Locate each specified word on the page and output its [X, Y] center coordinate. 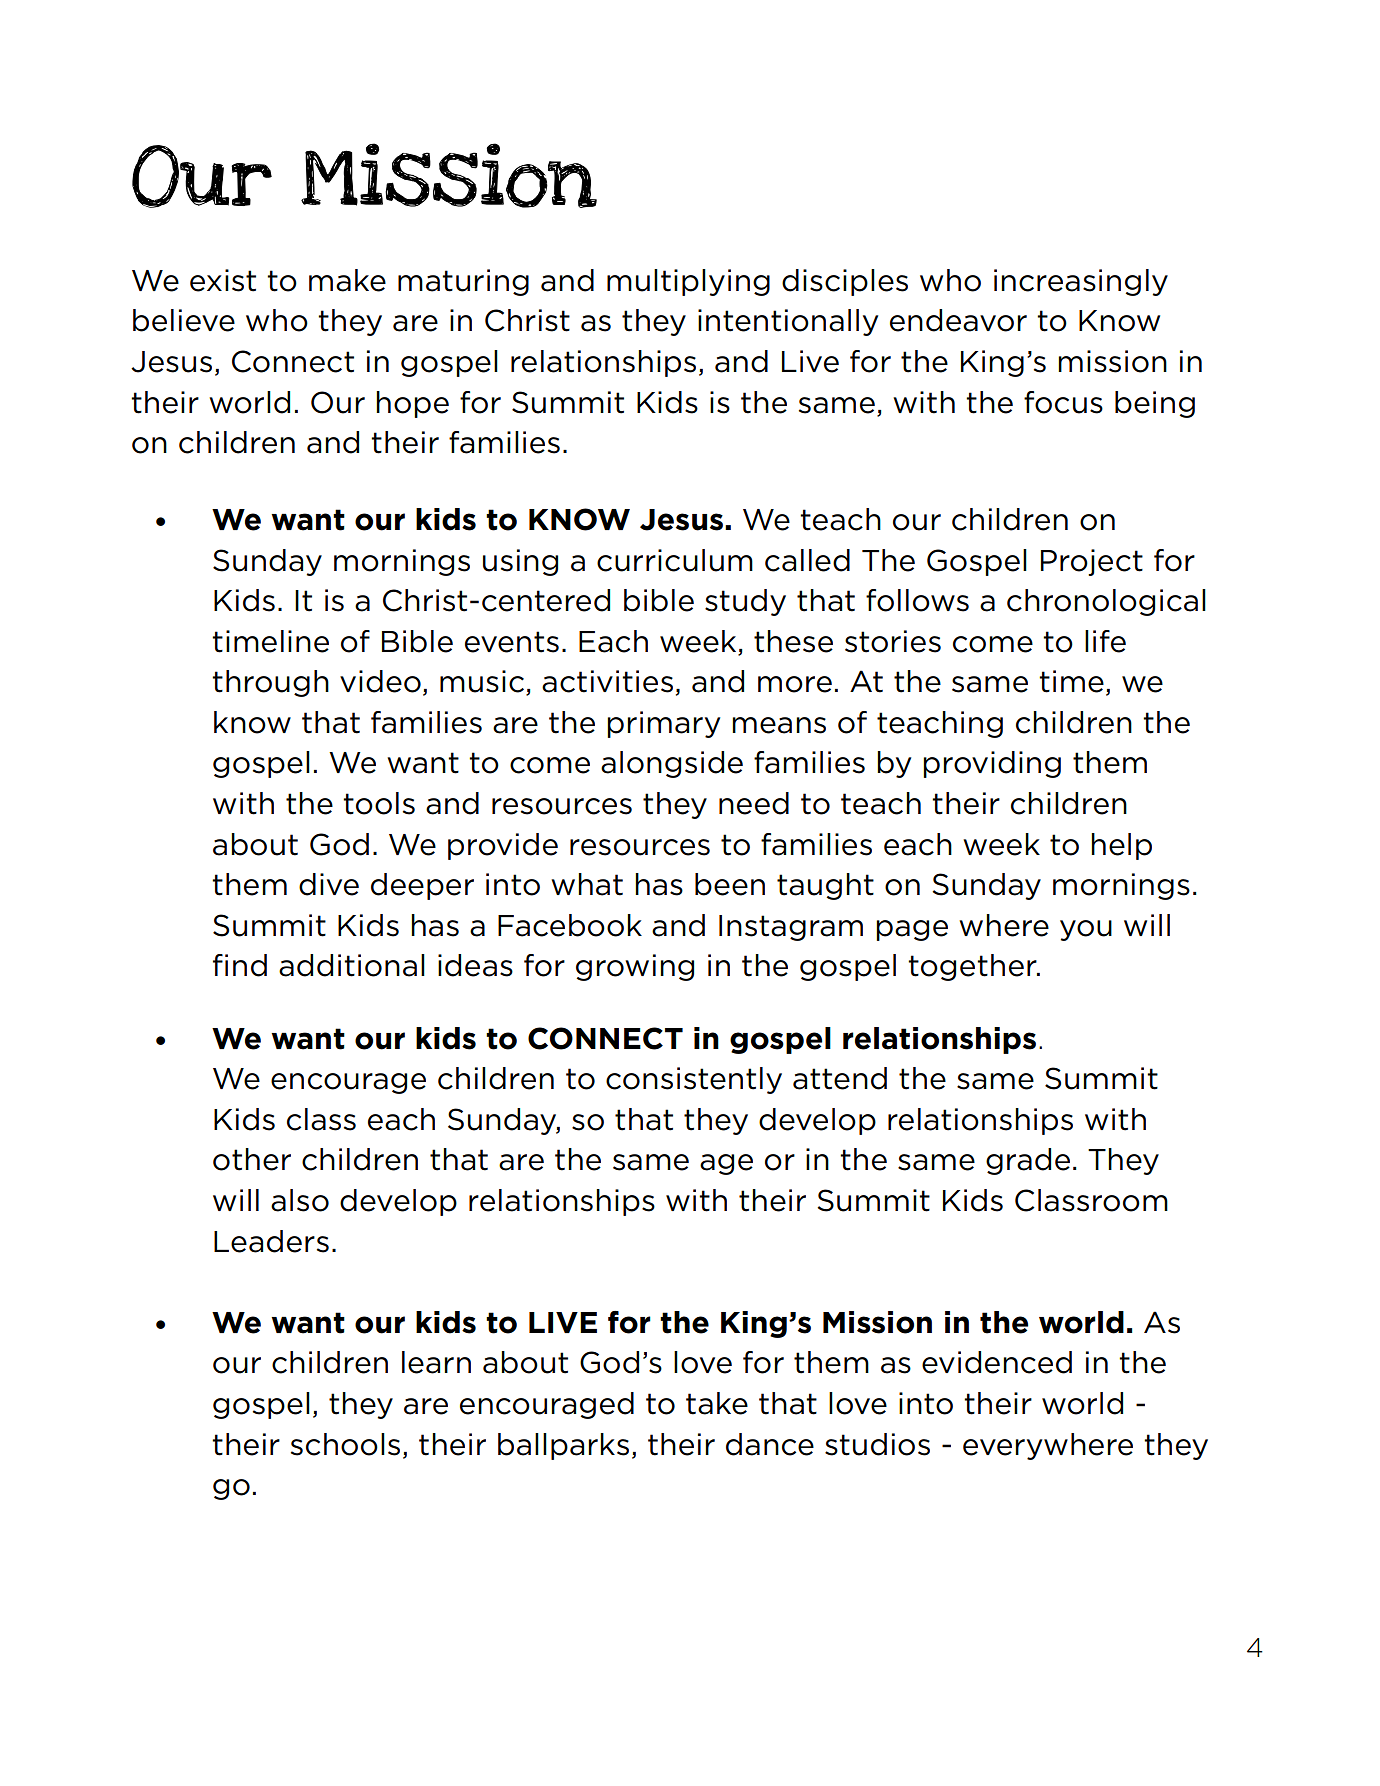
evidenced [997, 1362]
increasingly [1081, 282]
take [717, 1403]
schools [345, 1444]
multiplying [688, 282]
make [347, 280]
